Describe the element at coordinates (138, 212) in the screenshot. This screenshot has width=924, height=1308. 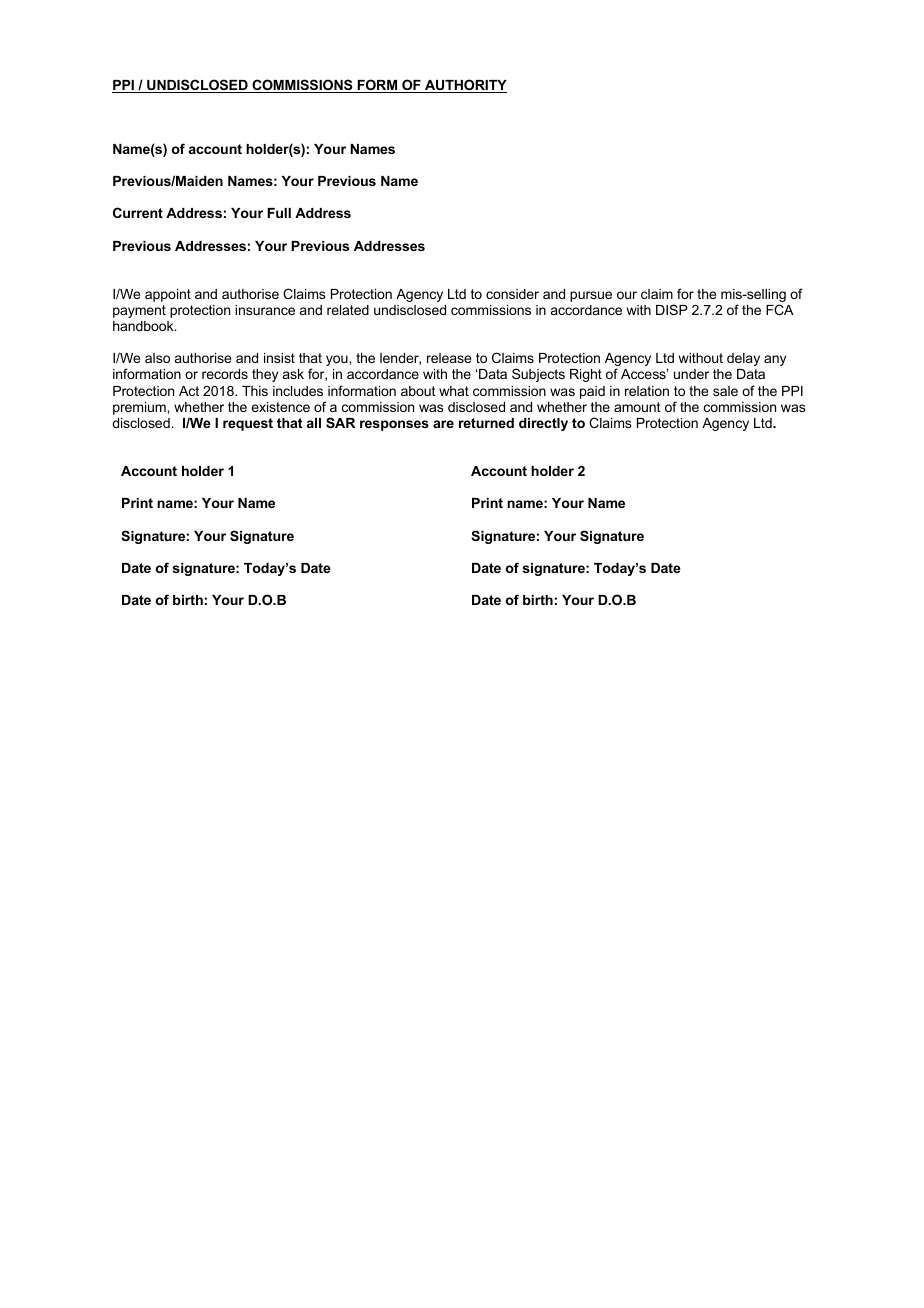
I see `Current` at that location.
